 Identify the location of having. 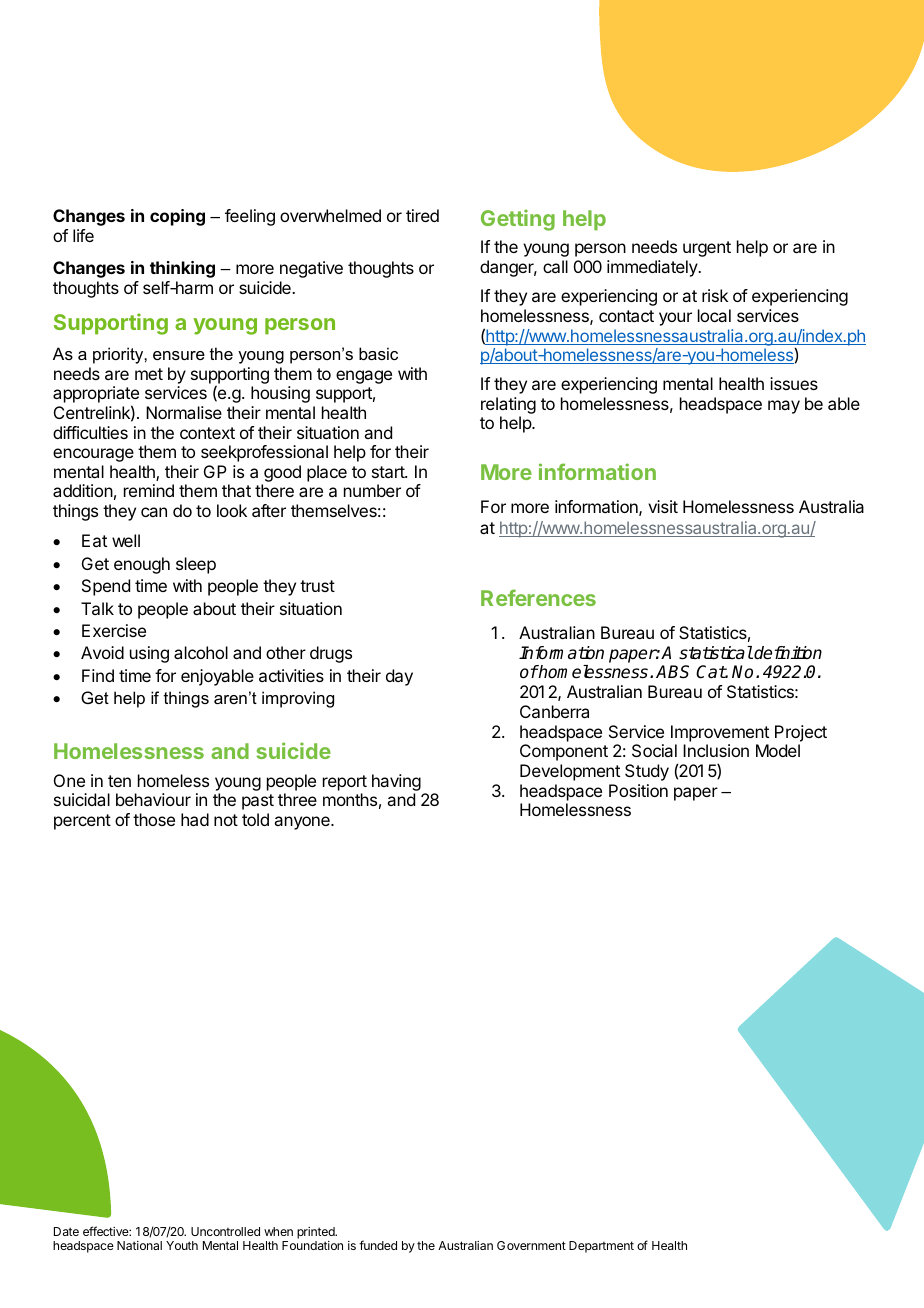
(396, 784).
